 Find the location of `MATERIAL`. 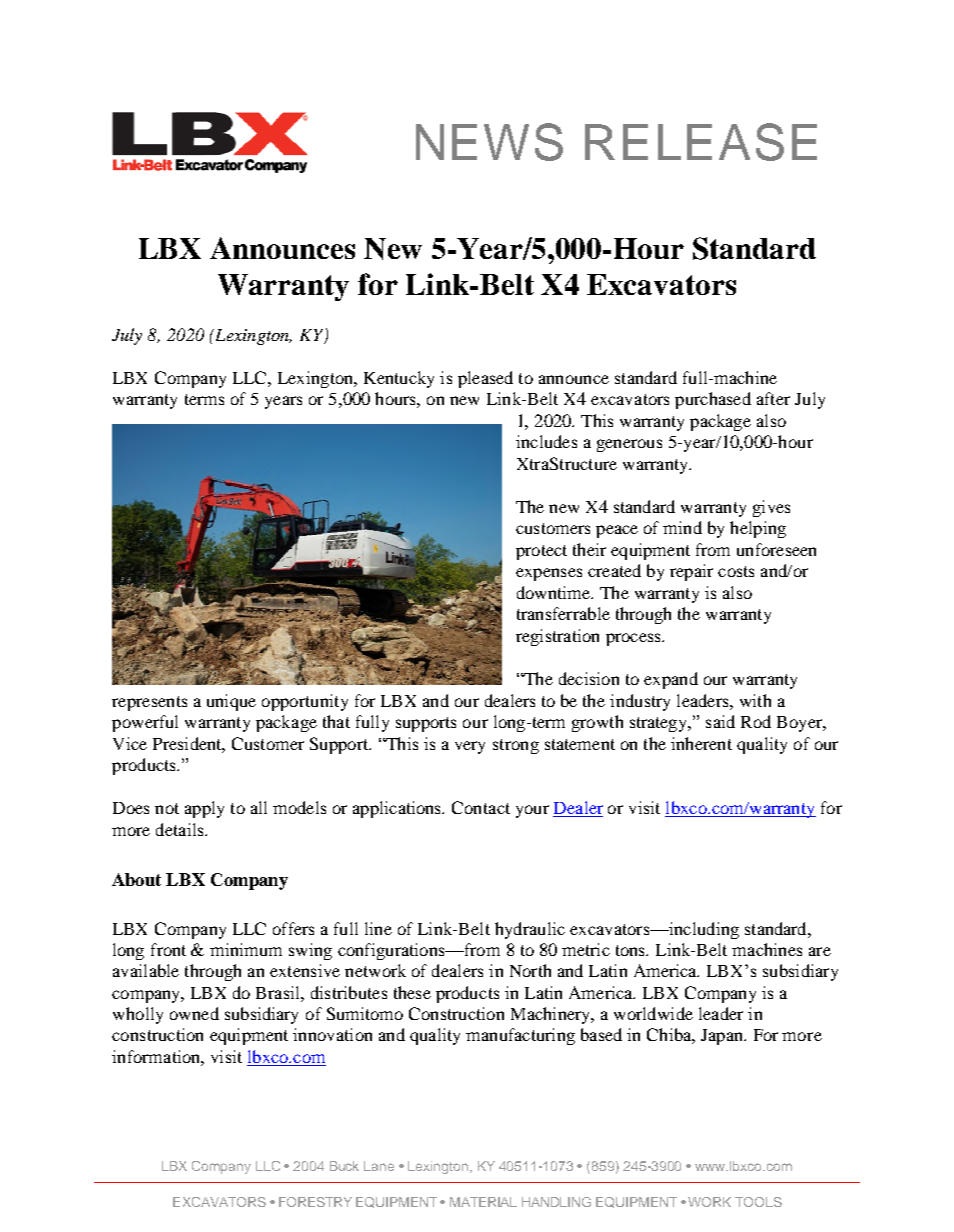

MATERIAL is located at coordinates (483, 1202).
